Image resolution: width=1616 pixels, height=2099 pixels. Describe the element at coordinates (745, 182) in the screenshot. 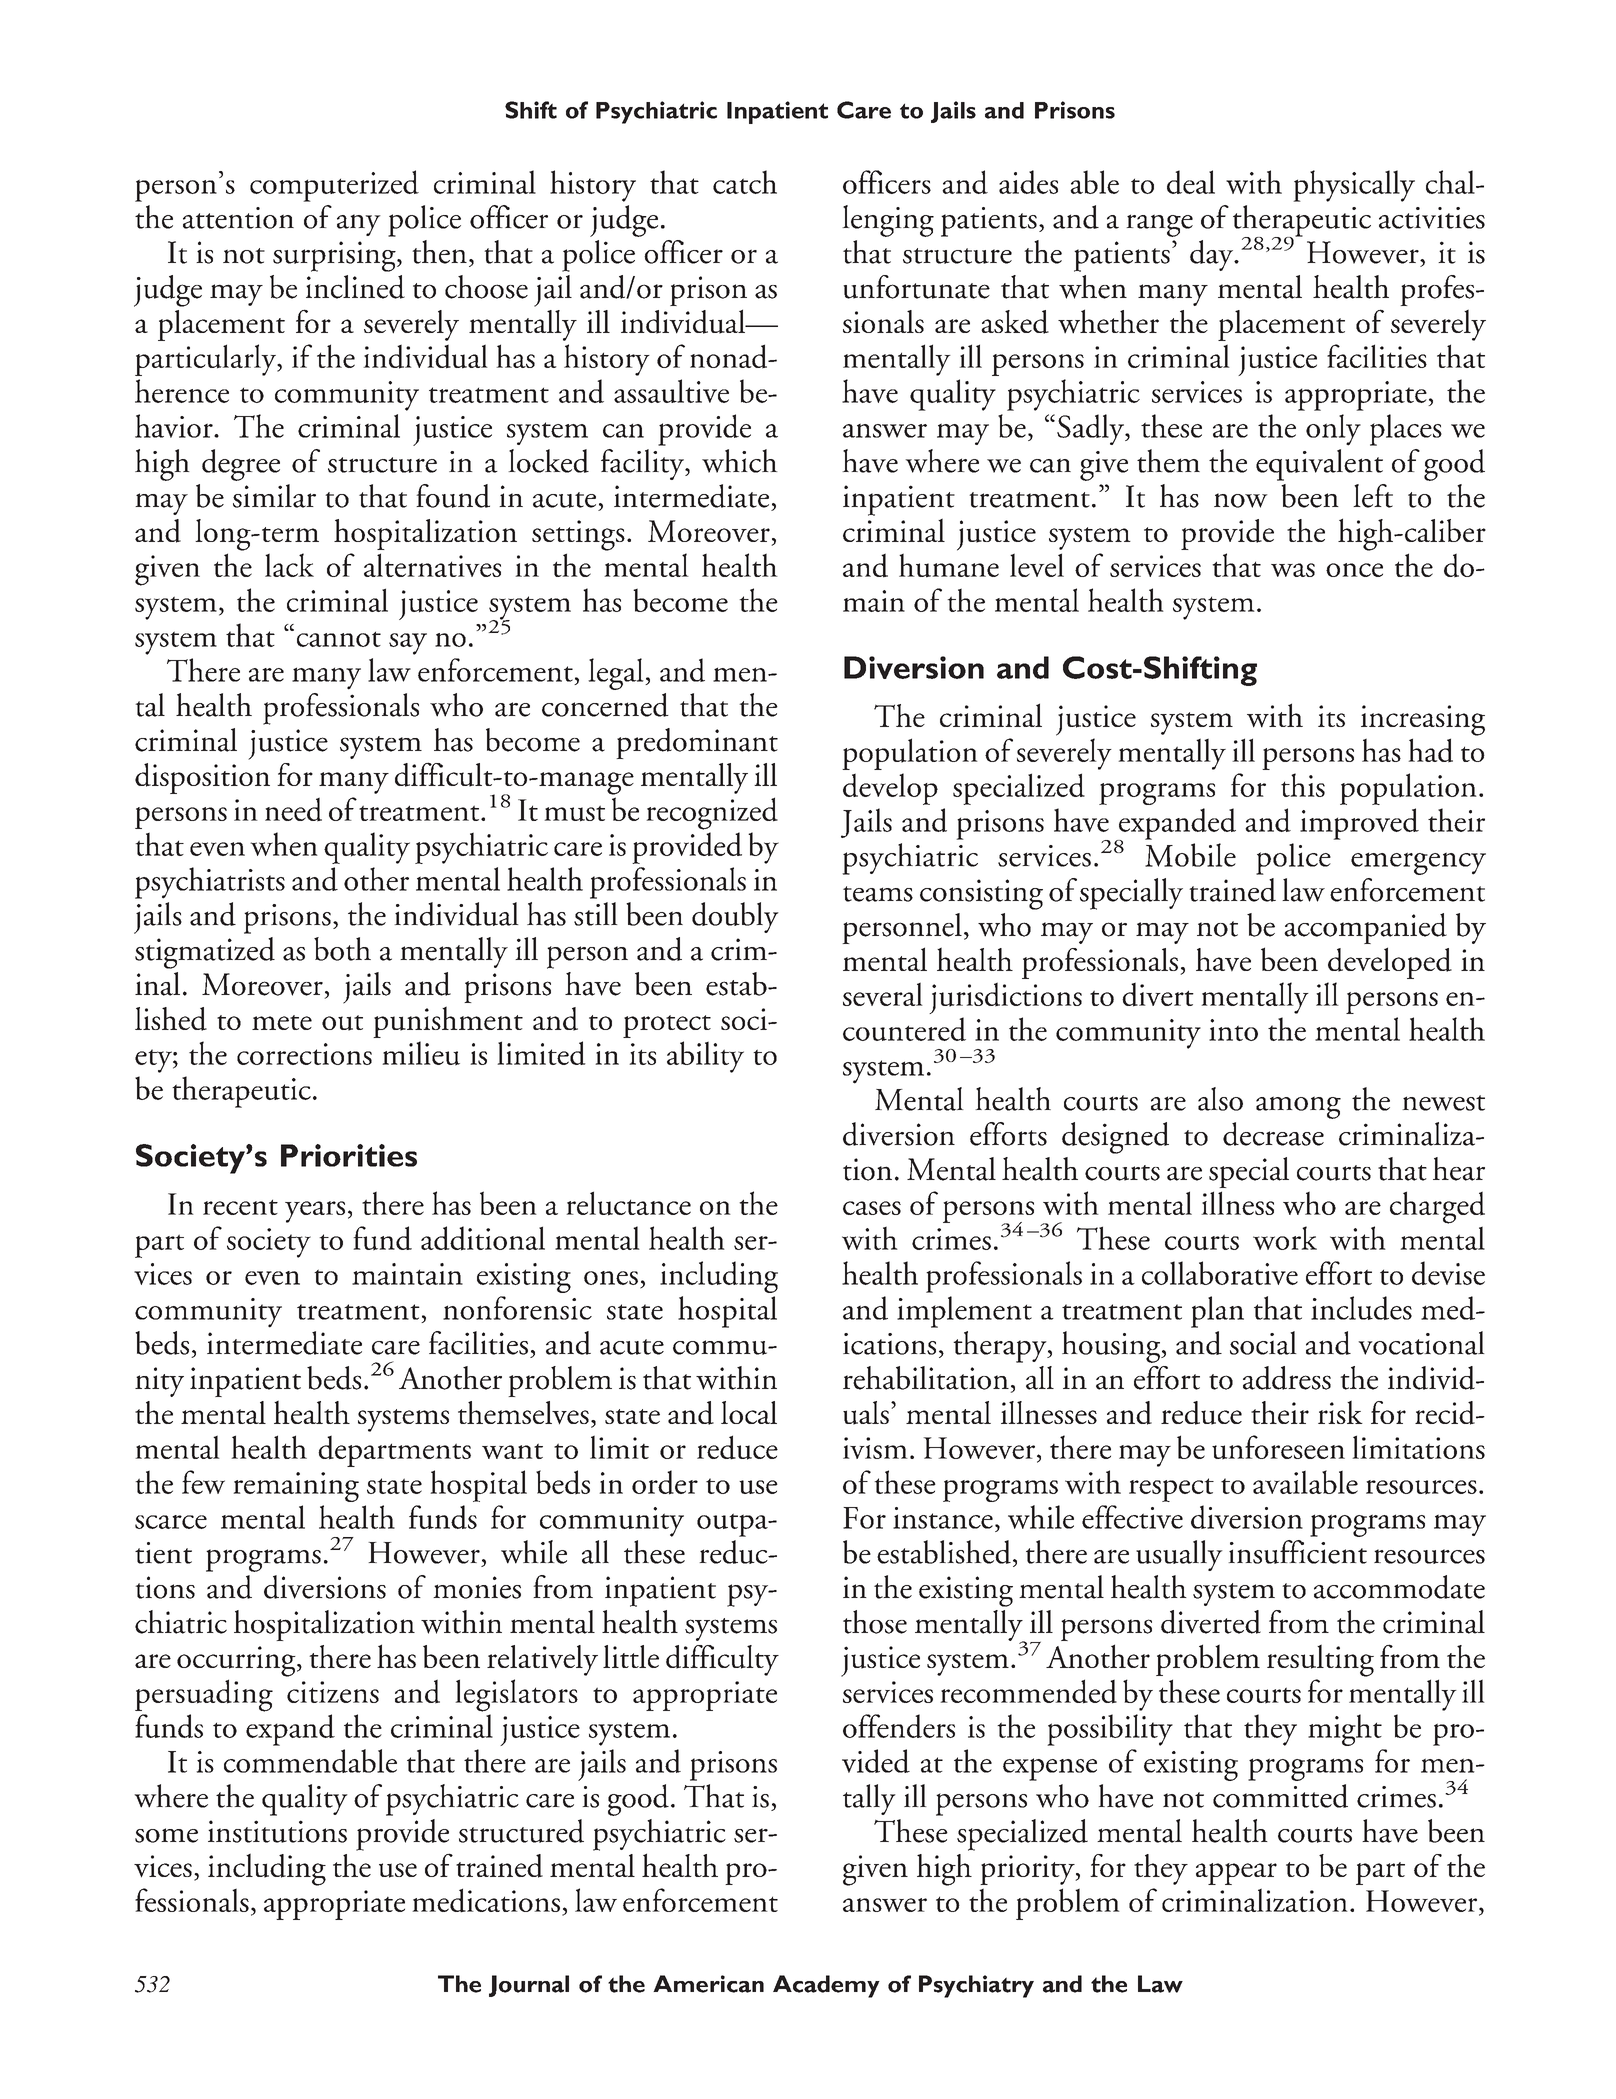

I see `catch` at that location.
